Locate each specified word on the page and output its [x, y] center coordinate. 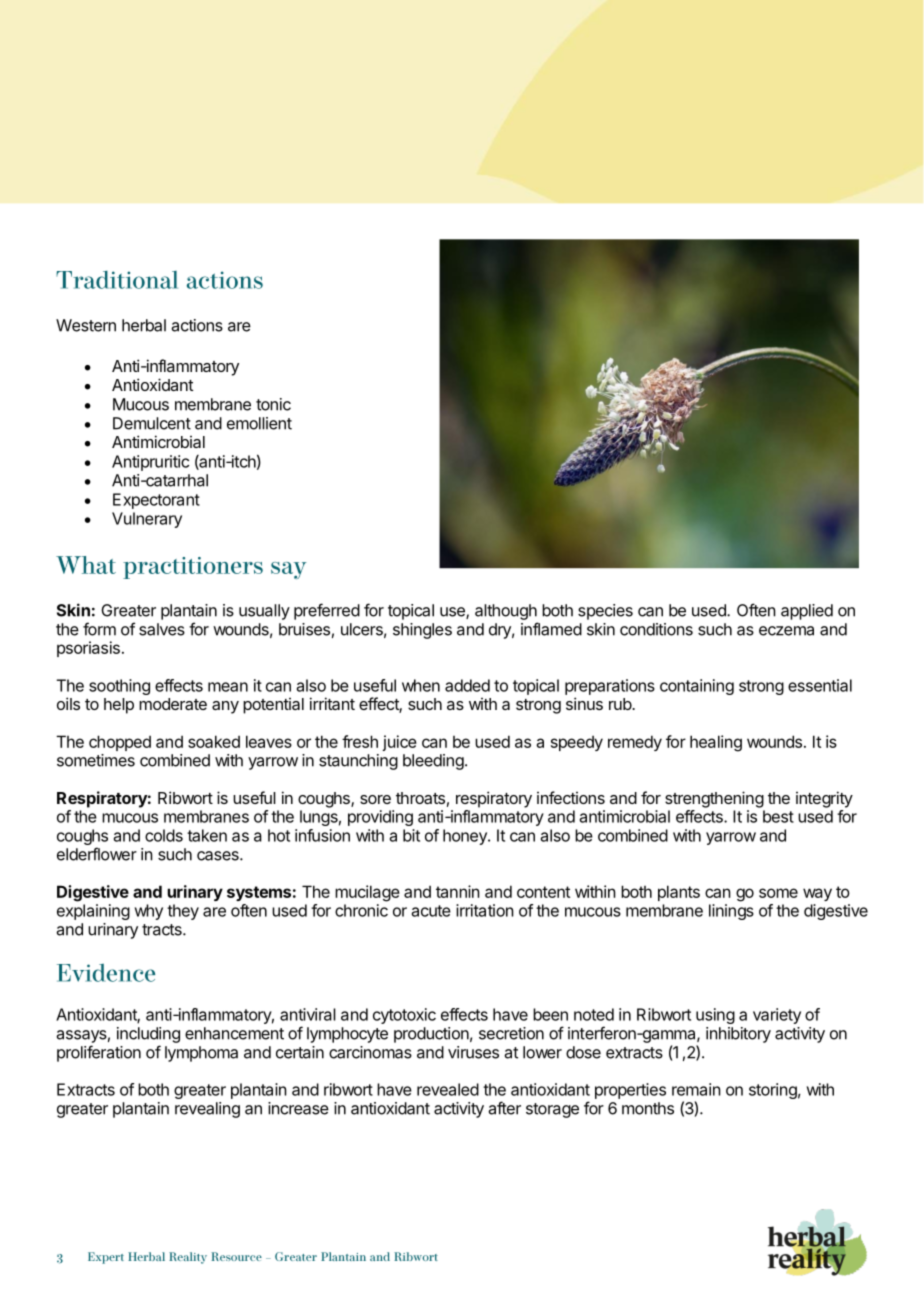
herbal [144, 325]
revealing [207, 1110]
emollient [259, 423]
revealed [448, 1089]
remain [696, 1089]
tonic [273, 404]
